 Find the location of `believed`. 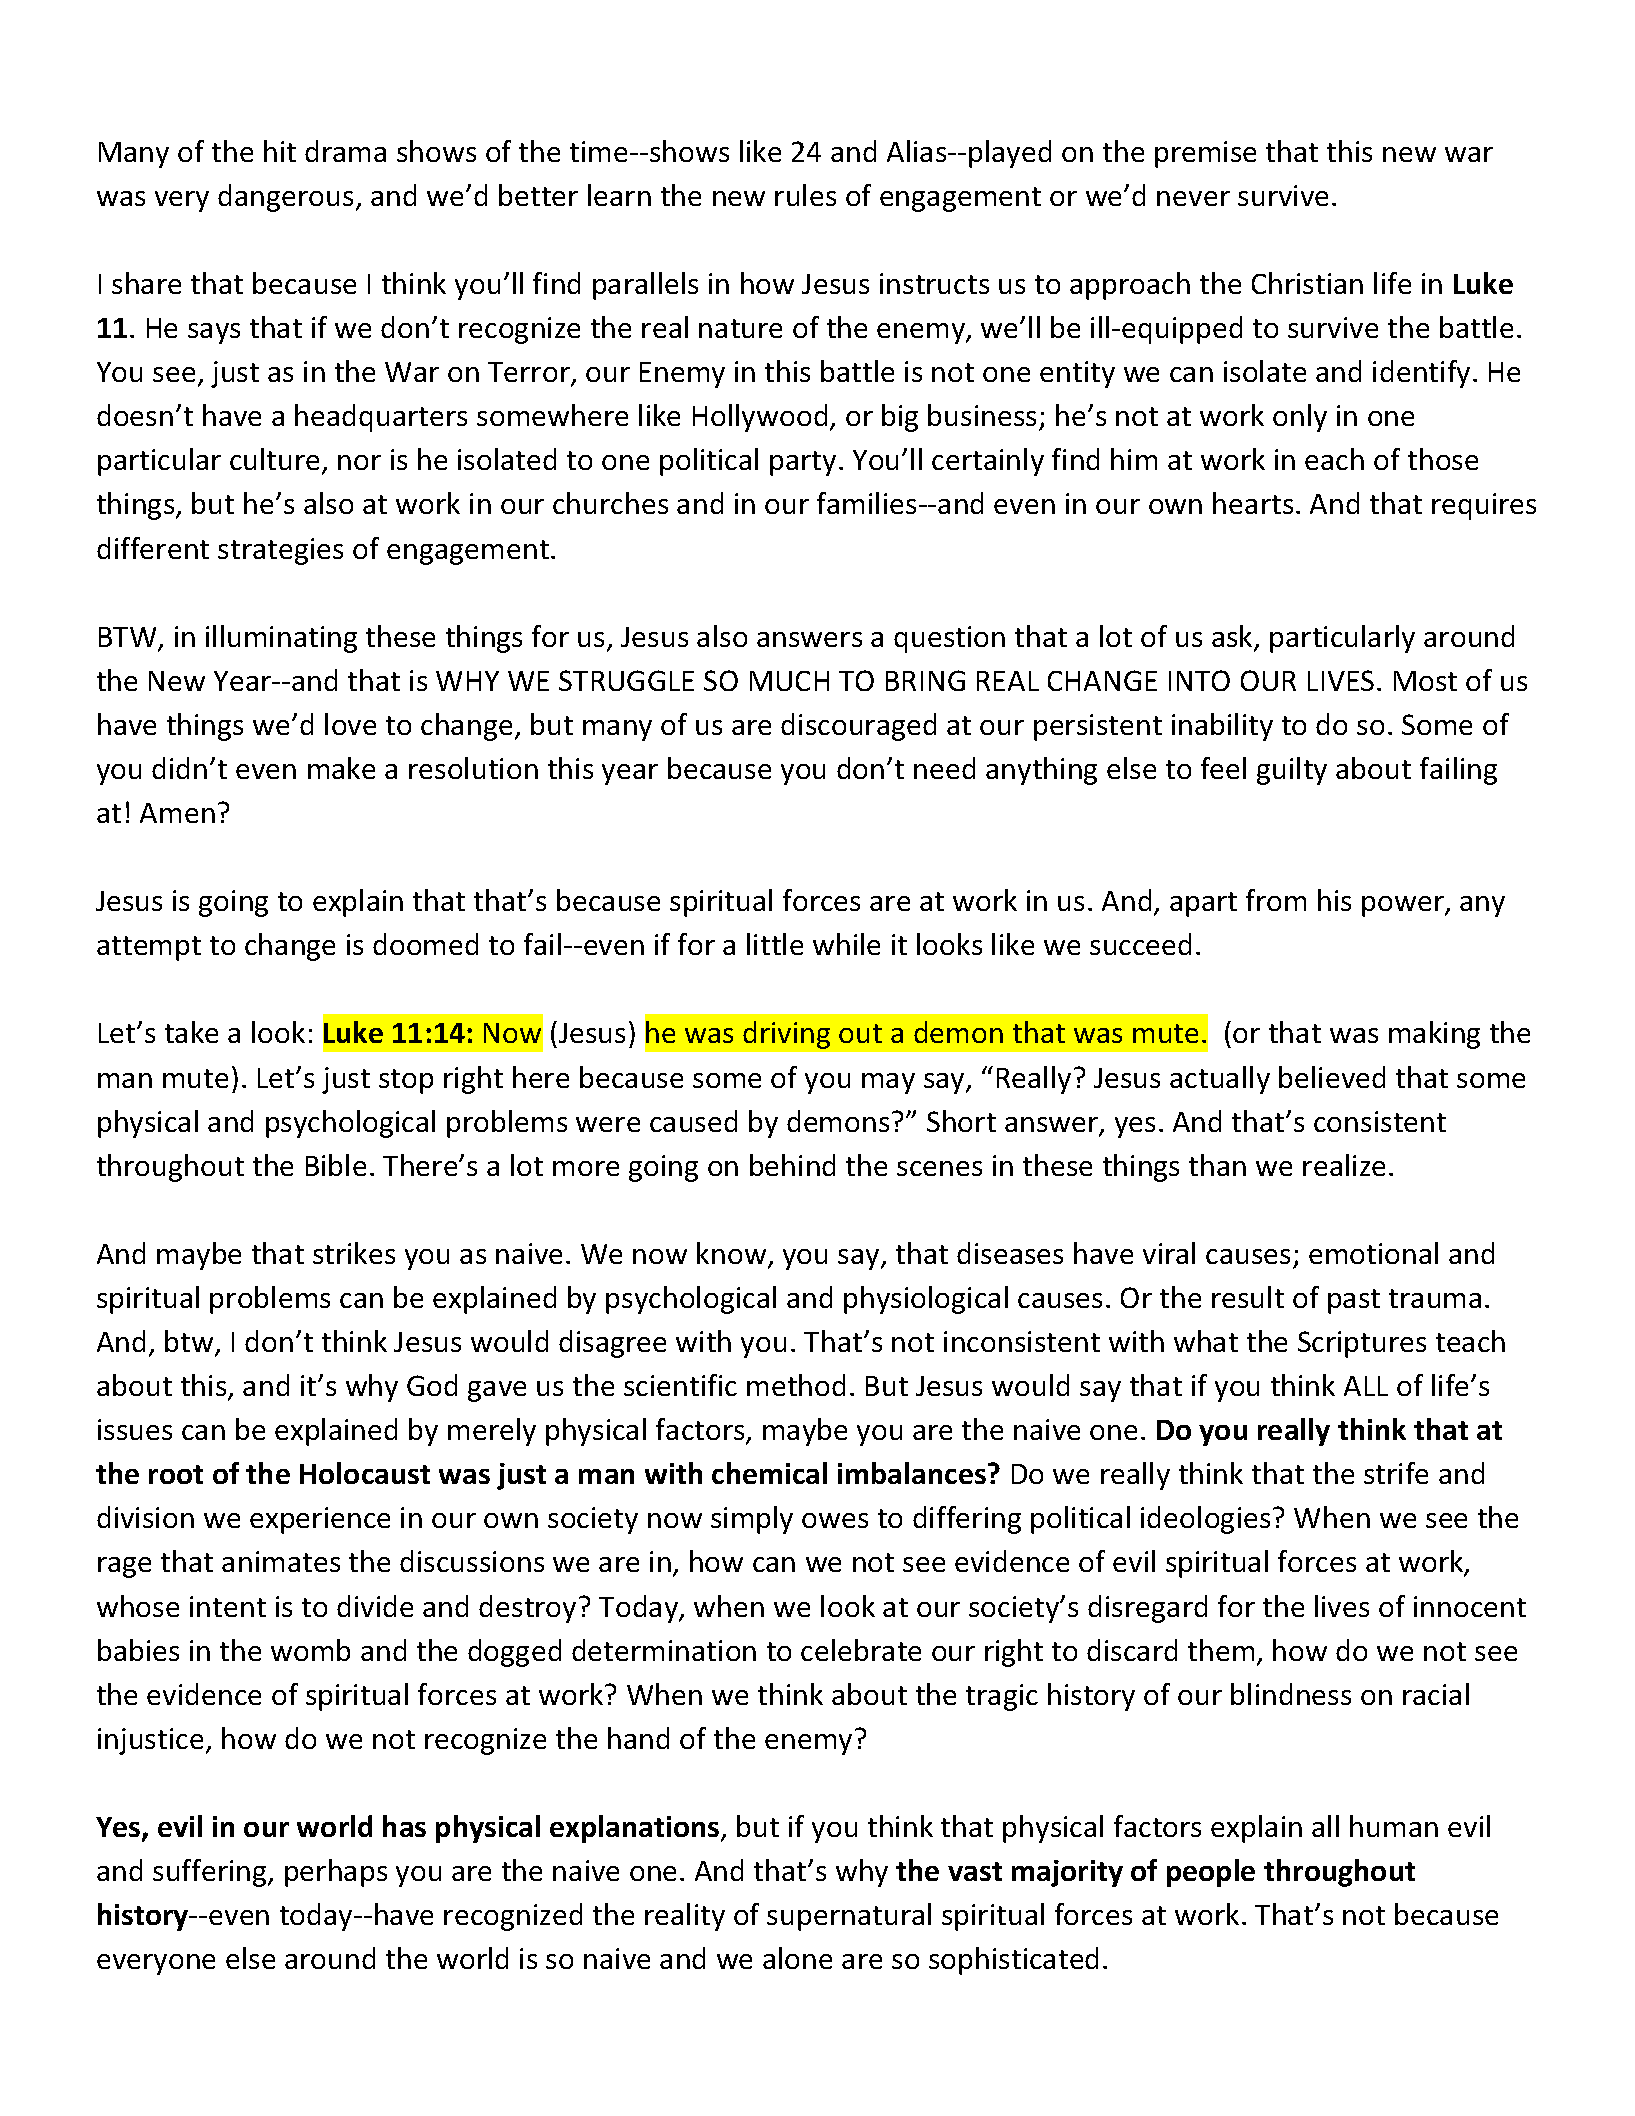

believed is located at coordinates (1332, 1077).
